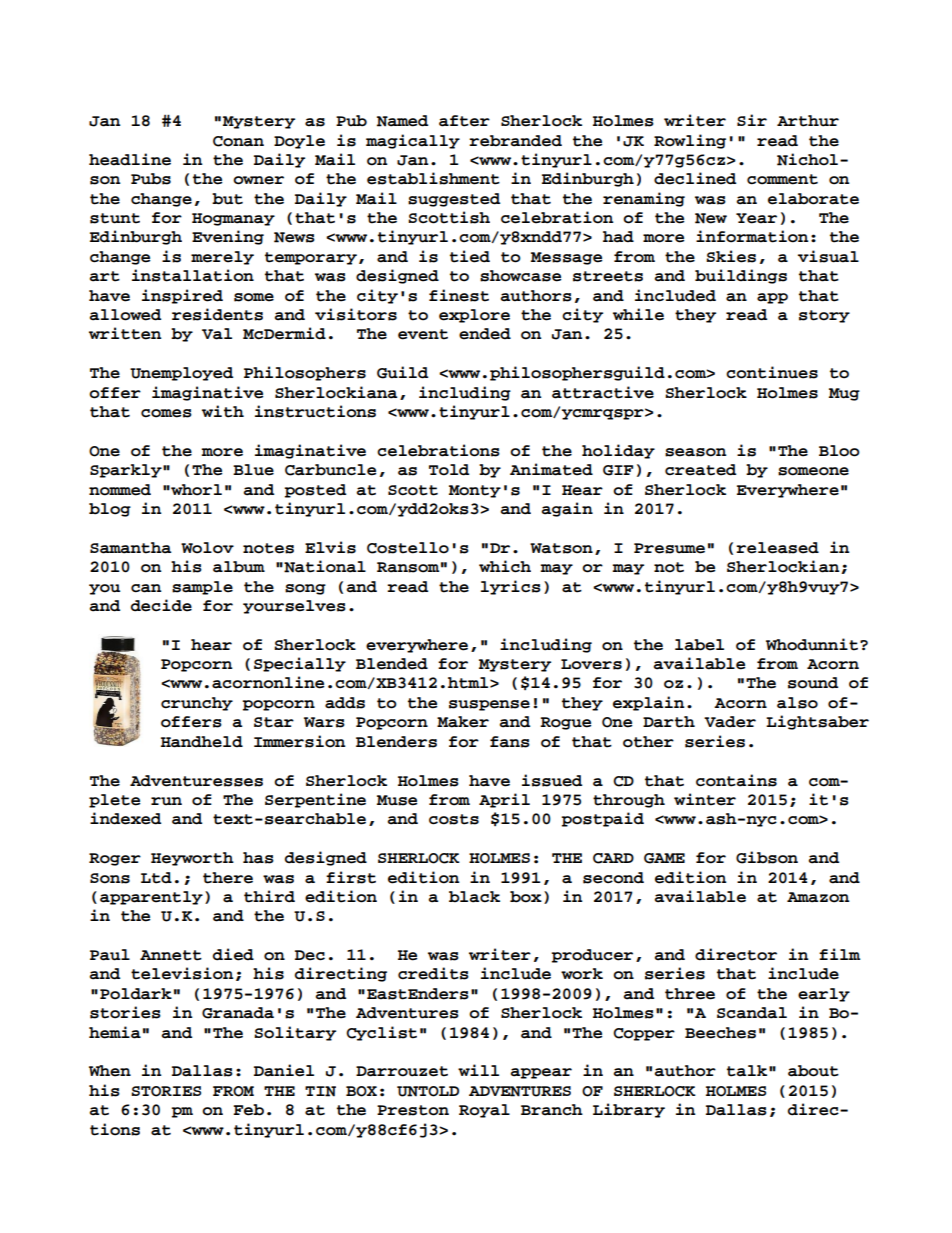  Describe the element at coordinates (238, 141) in the screenshot. I see `Conan` at that location.
